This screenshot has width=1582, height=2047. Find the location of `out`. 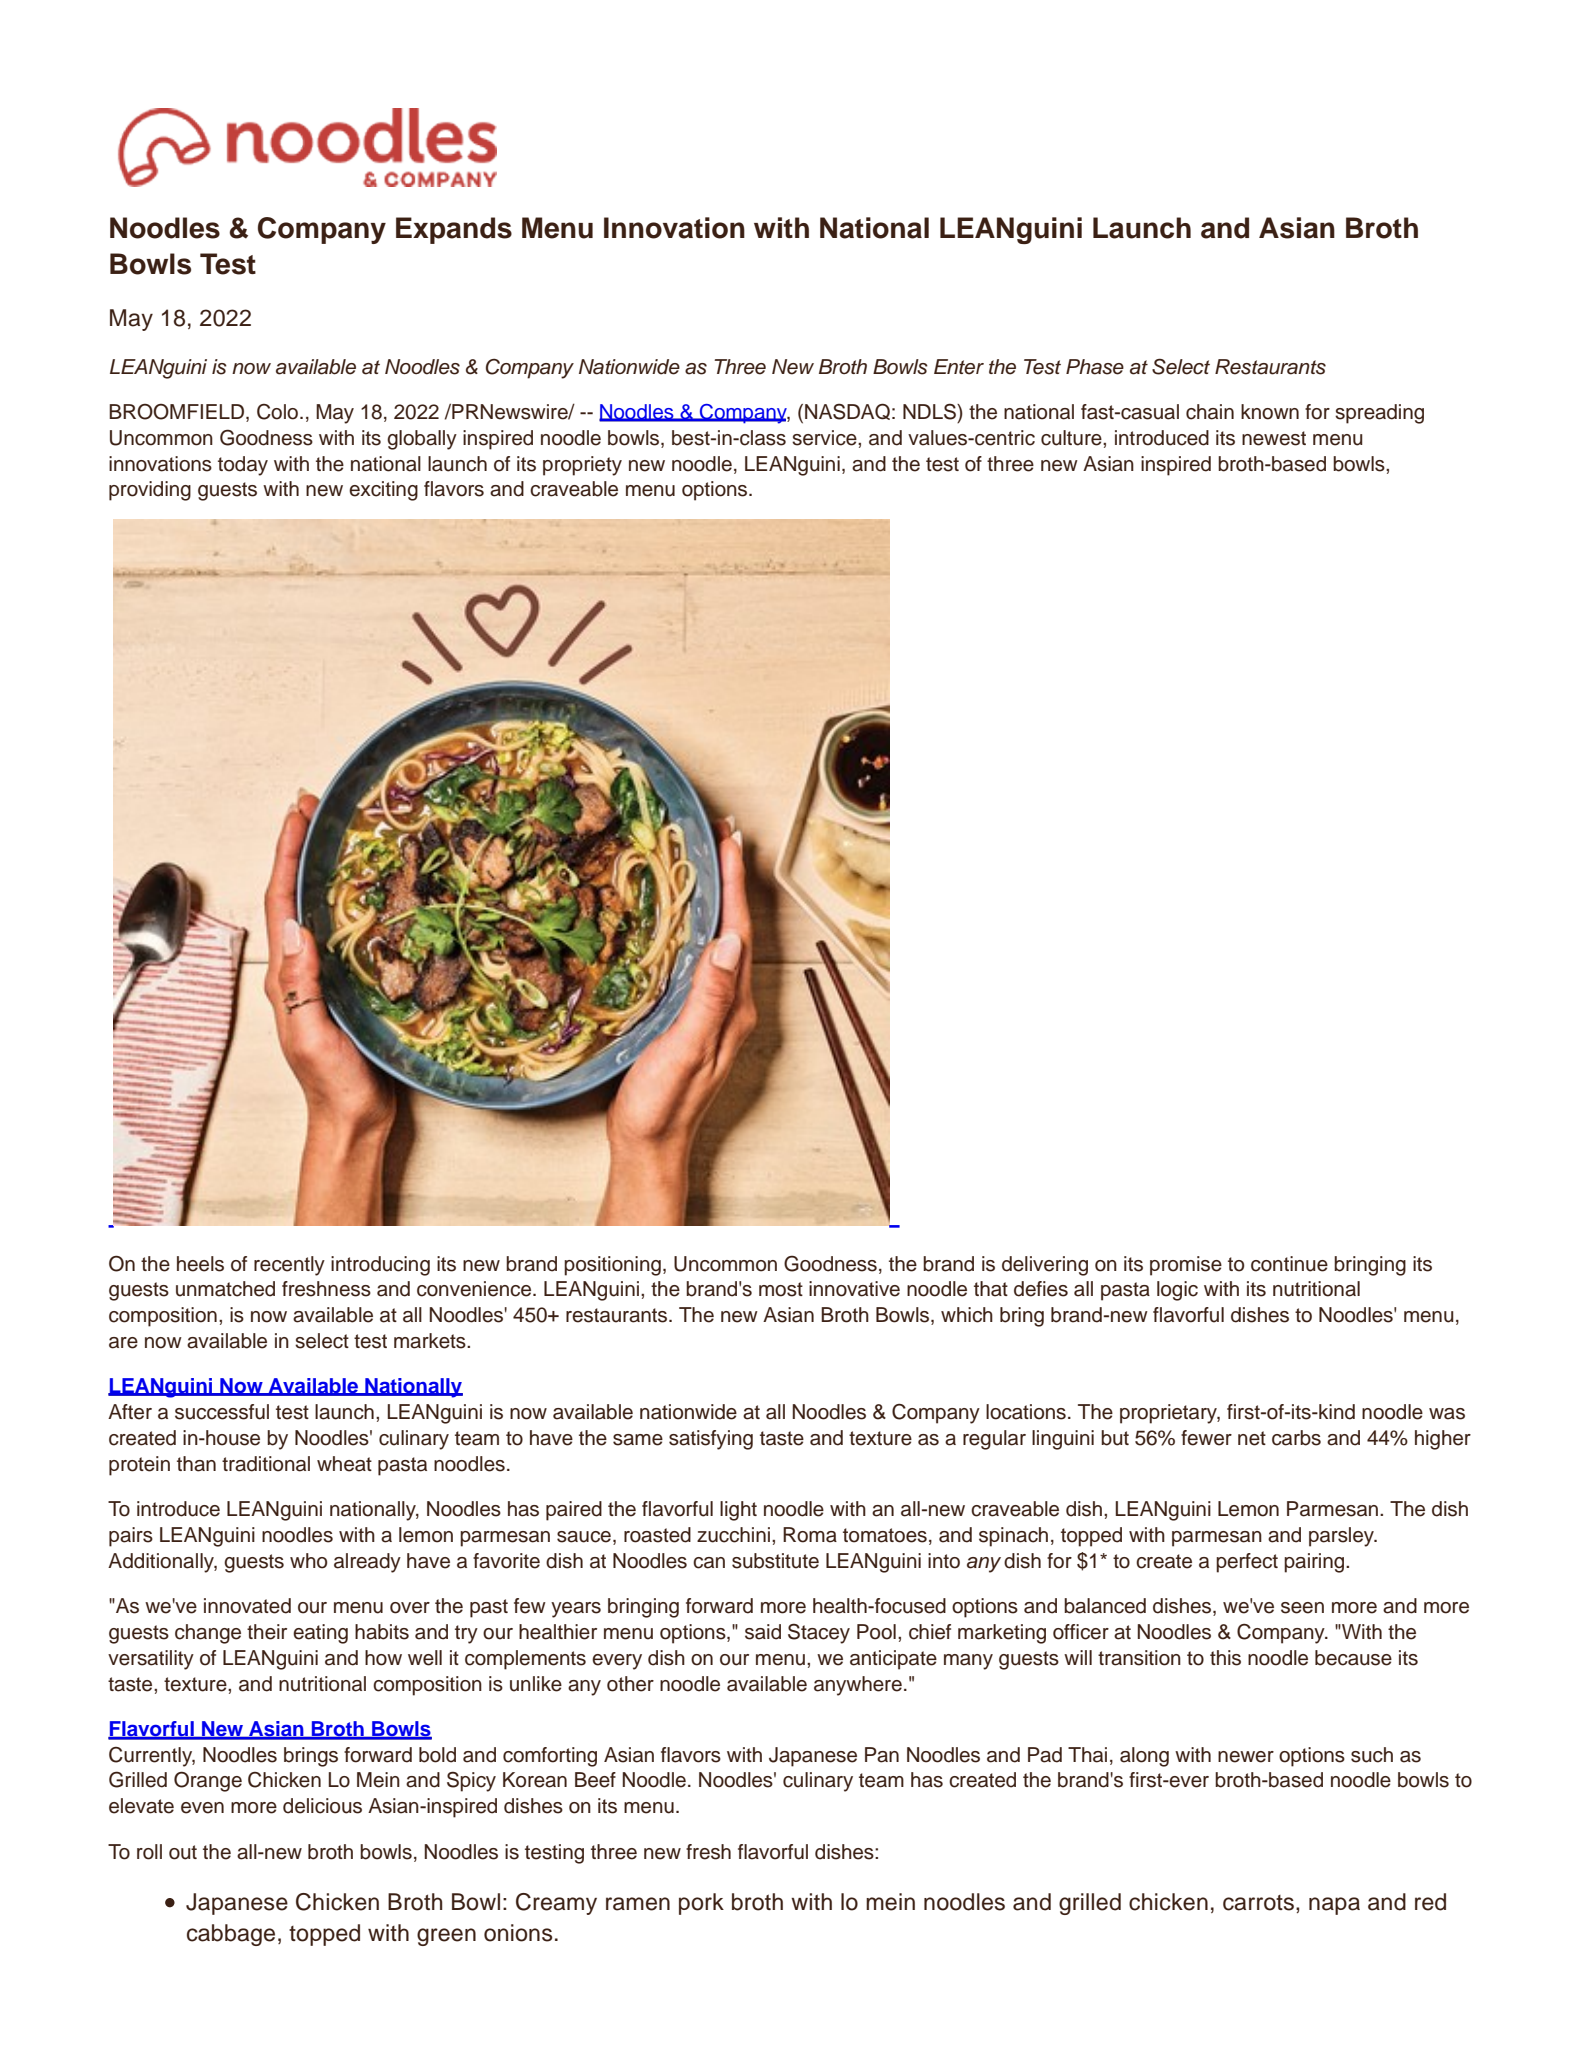

out is located at coordinates (183, 1852).
